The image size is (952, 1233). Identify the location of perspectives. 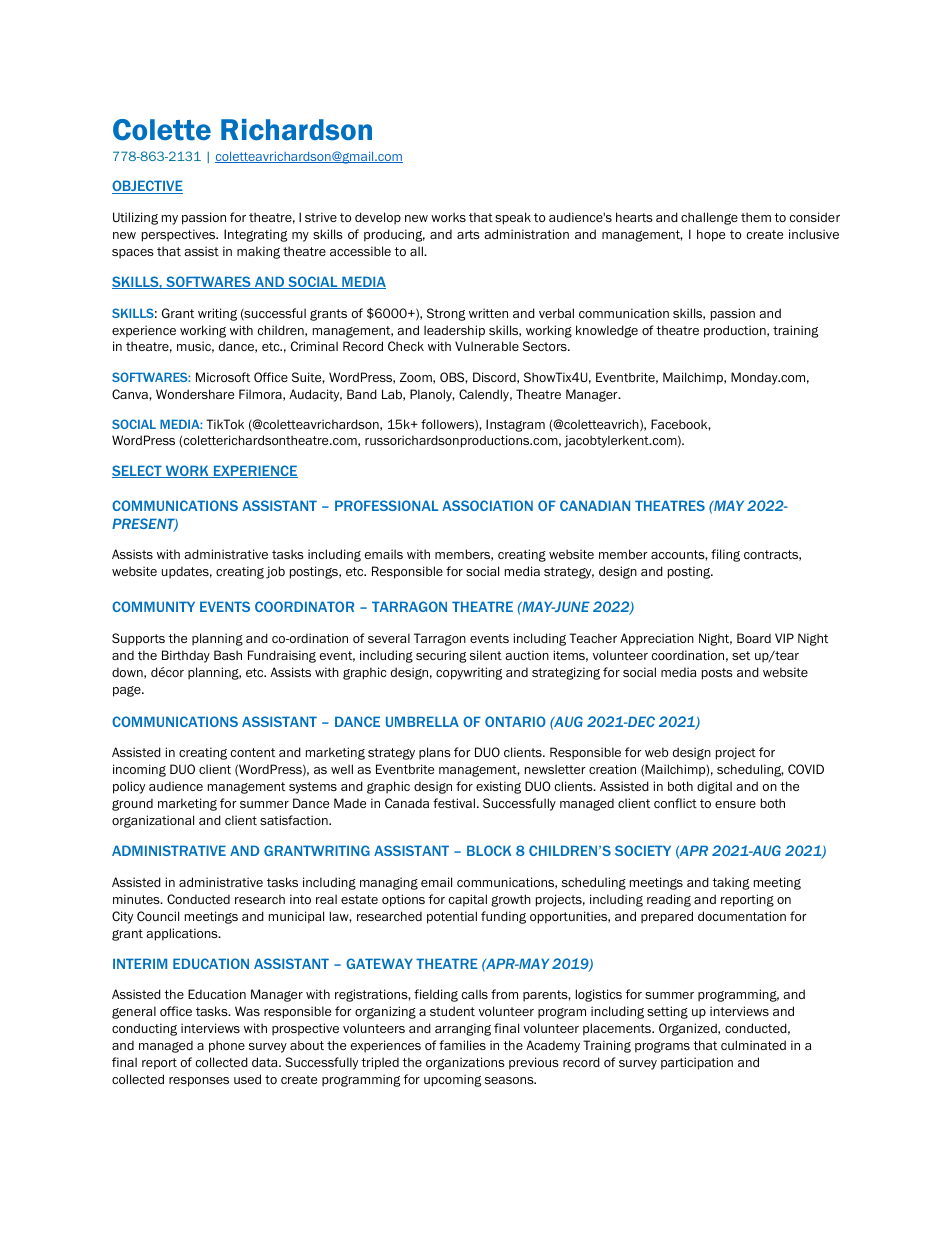
(180, 235).
